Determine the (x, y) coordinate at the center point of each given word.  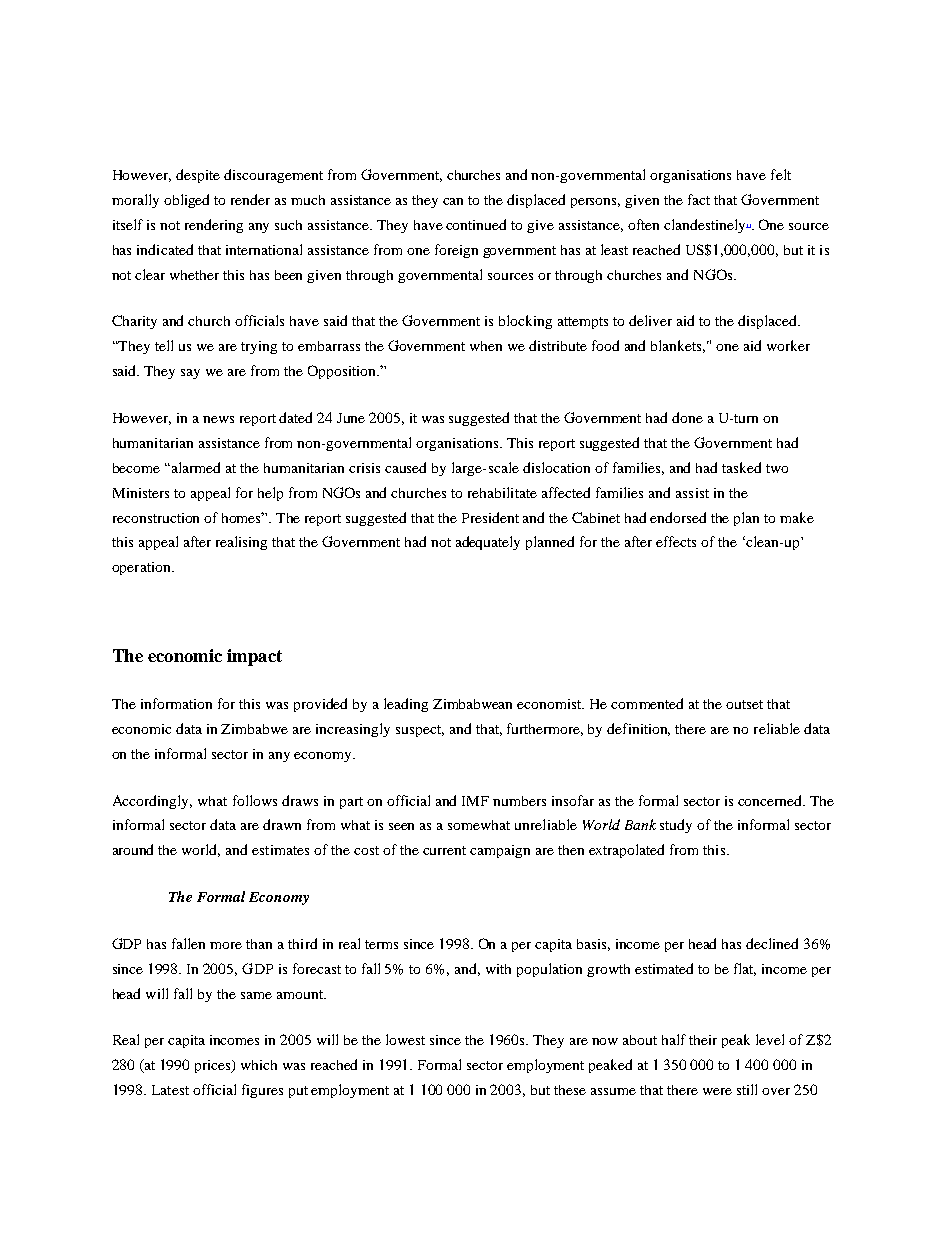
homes (243, 517)
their (703, 1040)
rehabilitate (502, 492)
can (453, 201)
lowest (405, 1039)
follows (255, 800)
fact (699, 199)
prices (214, 1066)
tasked (741, 467)
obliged (186, 201)
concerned (771, 800)
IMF (475, 801)
